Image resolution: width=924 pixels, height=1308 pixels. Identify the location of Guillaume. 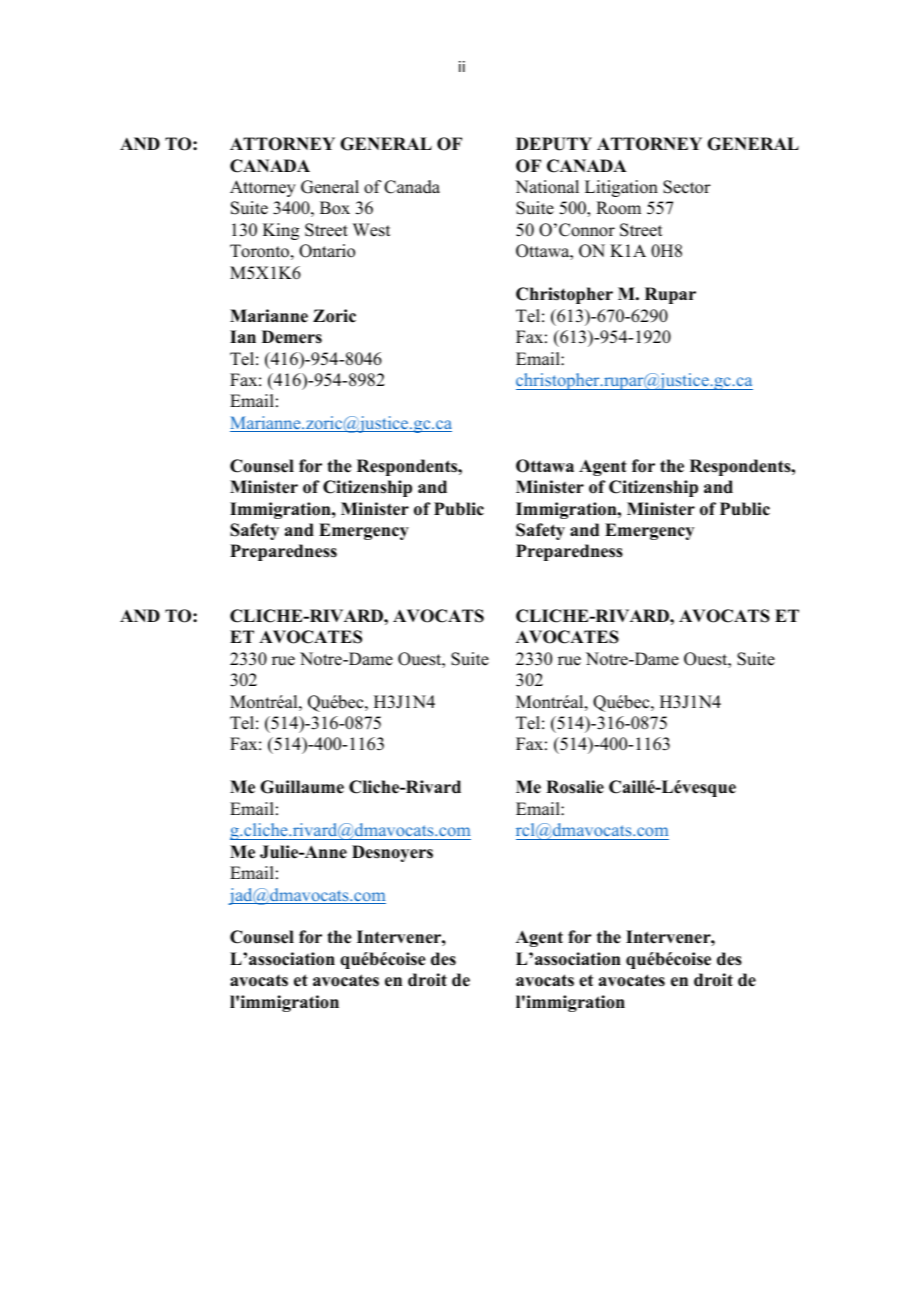
(302, 787).
